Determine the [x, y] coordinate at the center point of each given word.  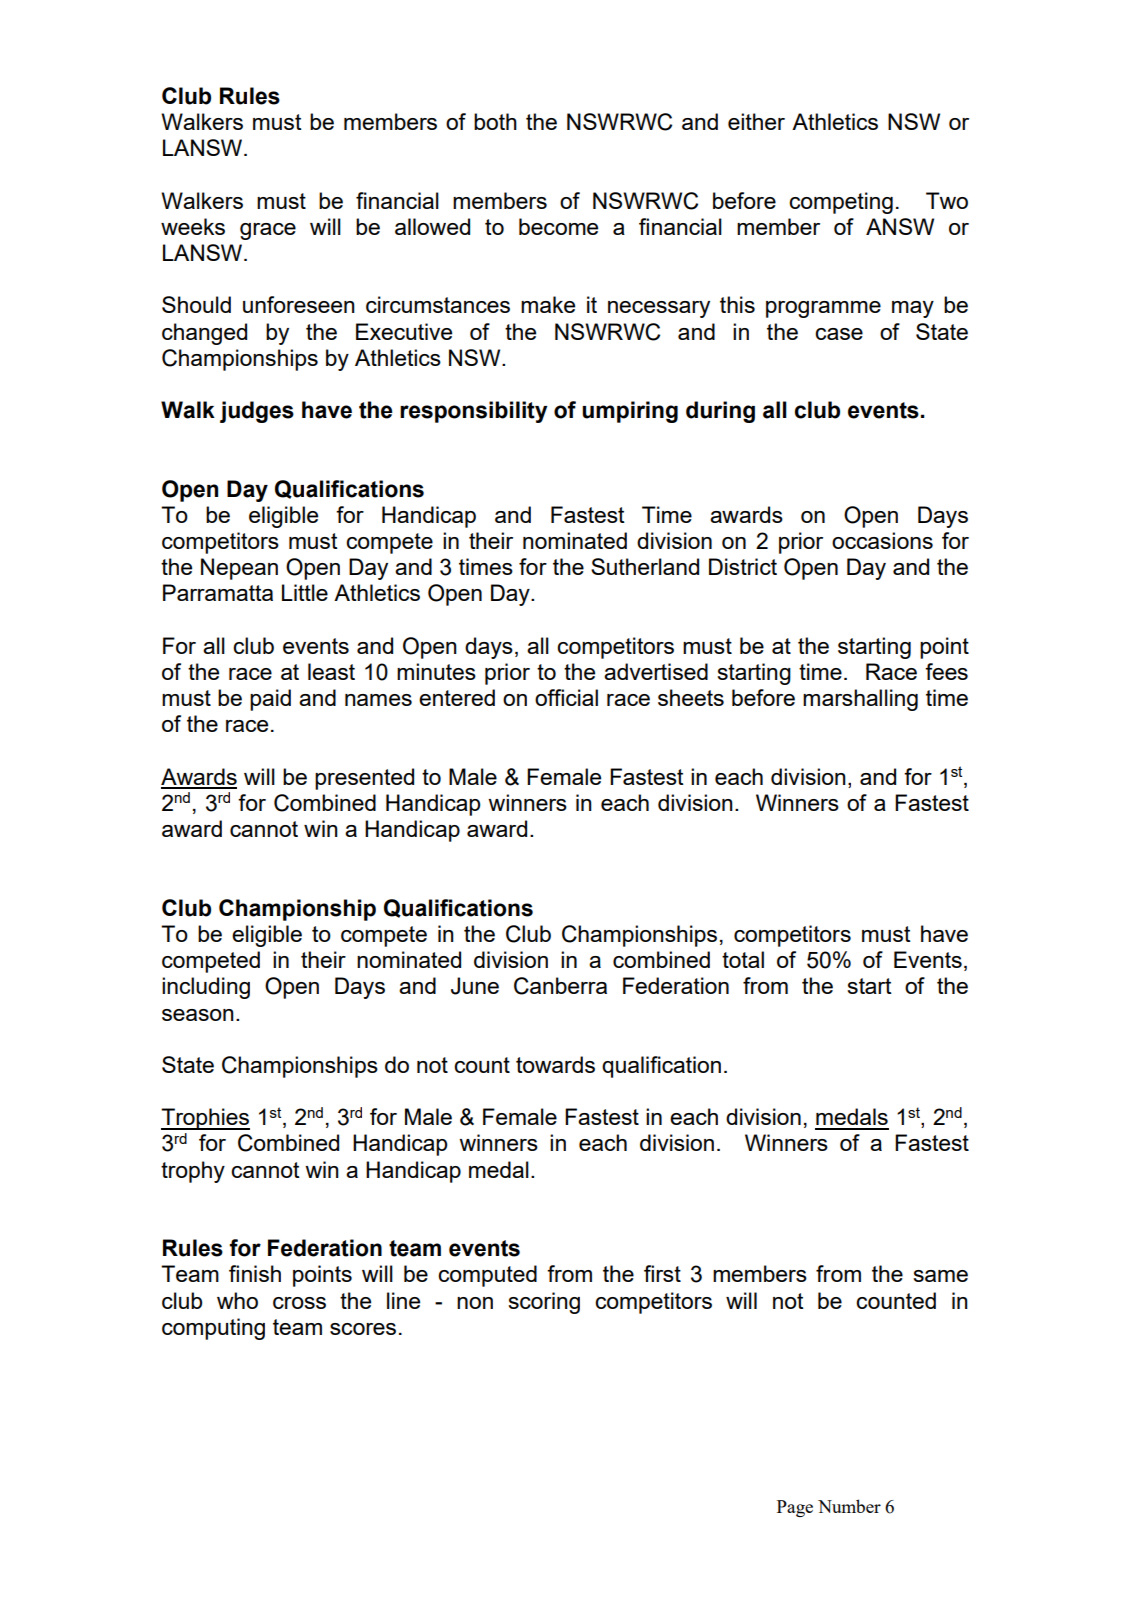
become [558, 226]
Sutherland [645, 566]
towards [555, 1064]
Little [305, 592]
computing [213, 1329]
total [743, 959]
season [198, 1015]
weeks [193, 226]
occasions [882, 540]
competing [841, 203]
